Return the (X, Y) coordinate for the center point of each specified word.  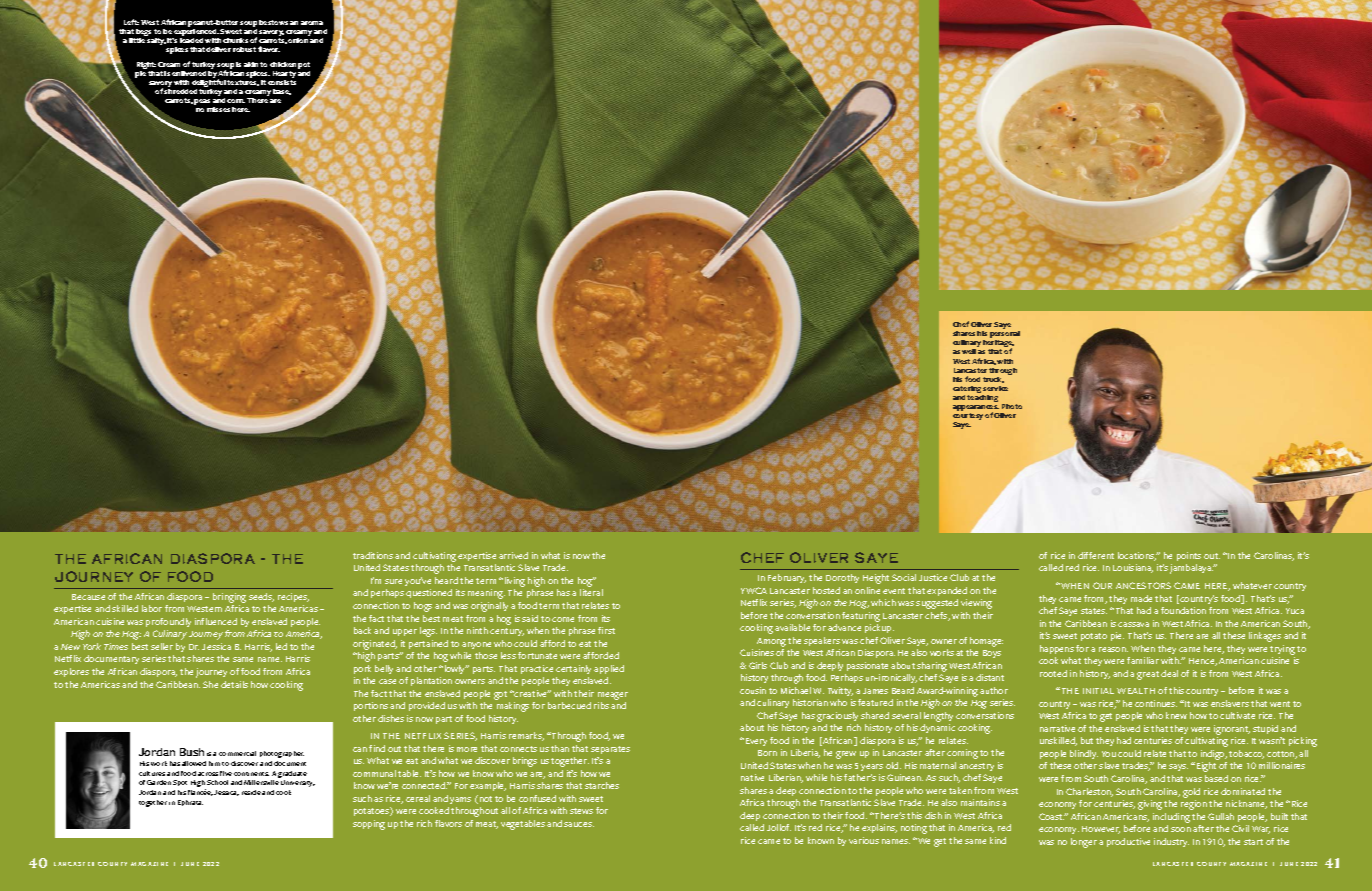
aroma (312, 23)
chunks (235, 40)
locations (1137, 556)
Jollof (779, 827)
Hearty (284, 74)
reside (251, 792)
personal (1005, 336)
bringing (229, 598)
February (787, 578)
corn (236, 101)
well (969, 351)
